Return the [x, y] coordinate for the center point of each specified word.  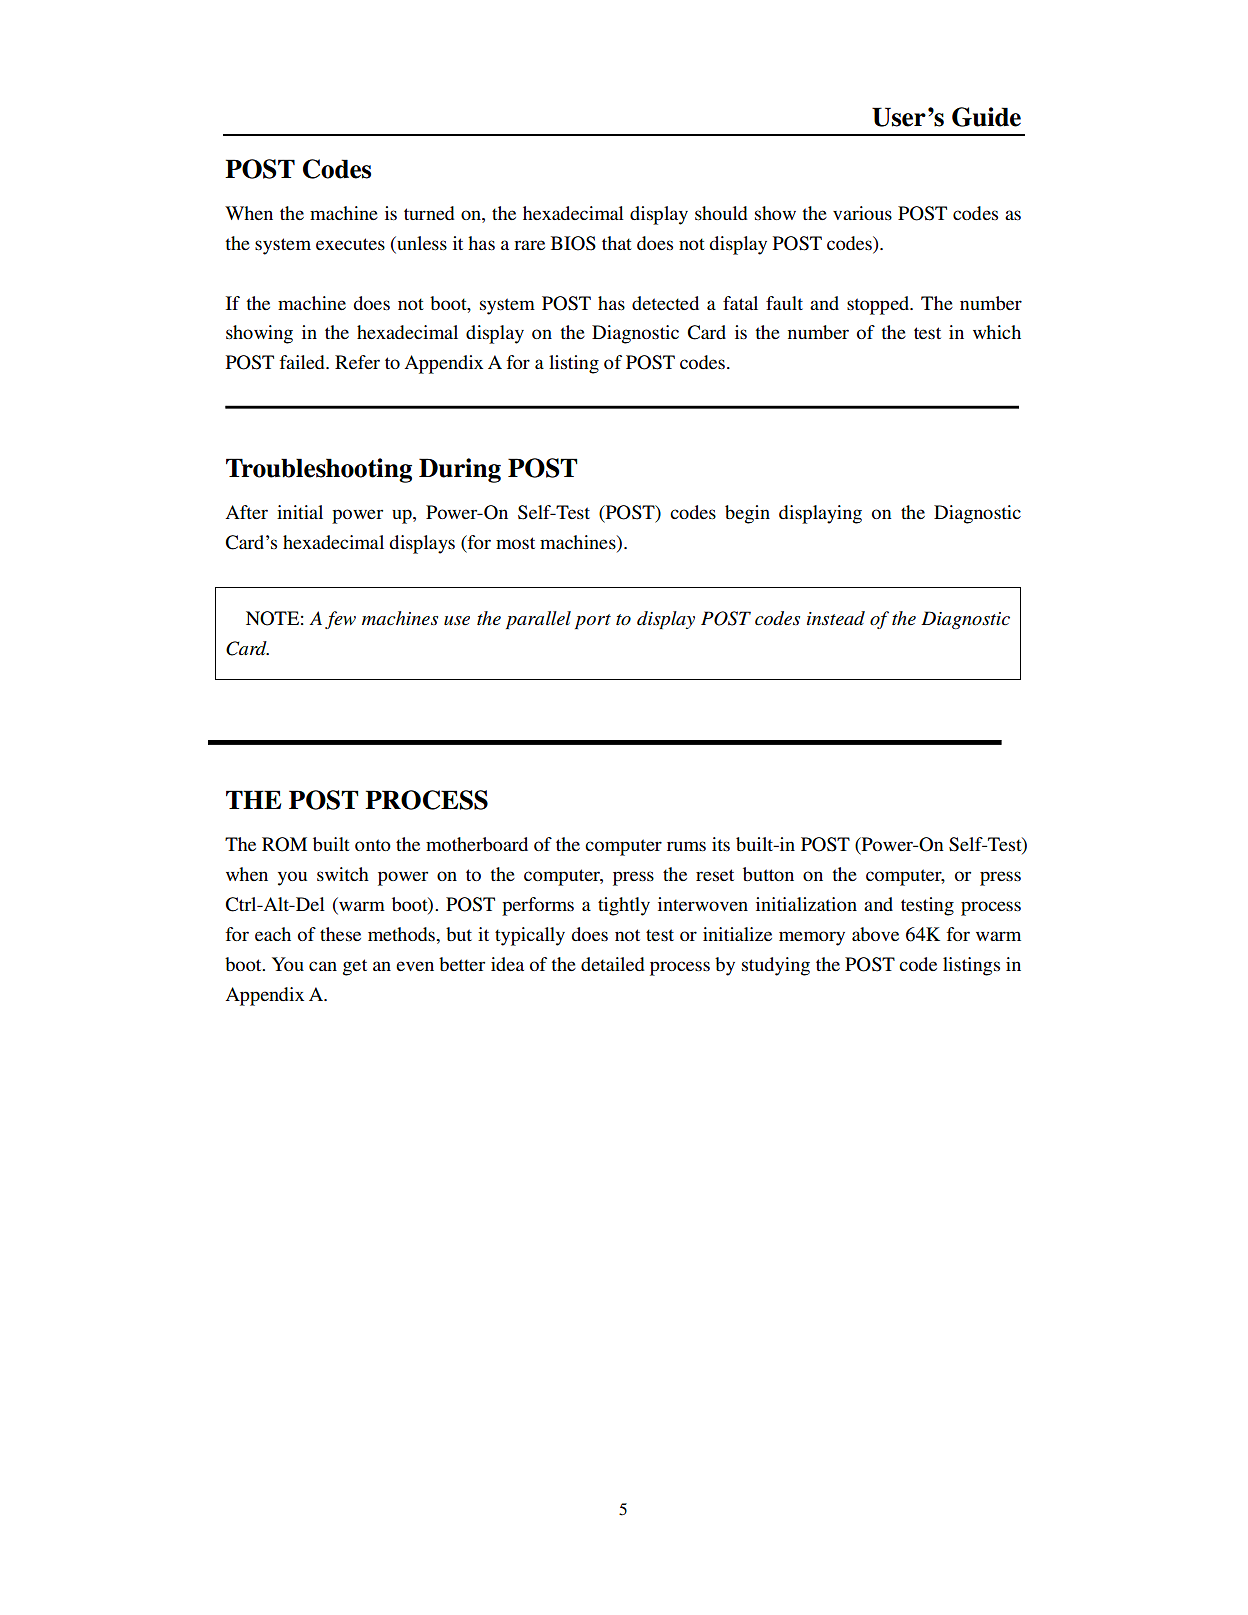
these [340, 934]
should [721, 213]
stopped [879, 305]
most [515, 543]
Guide [986, 117]
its [721, 844]
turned [429, 213]
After [246, 512]
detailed [613, 964]
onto [373, 845]
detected [665, 303]
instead [836, 618]
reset [715, 875]
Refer [357, 362]
